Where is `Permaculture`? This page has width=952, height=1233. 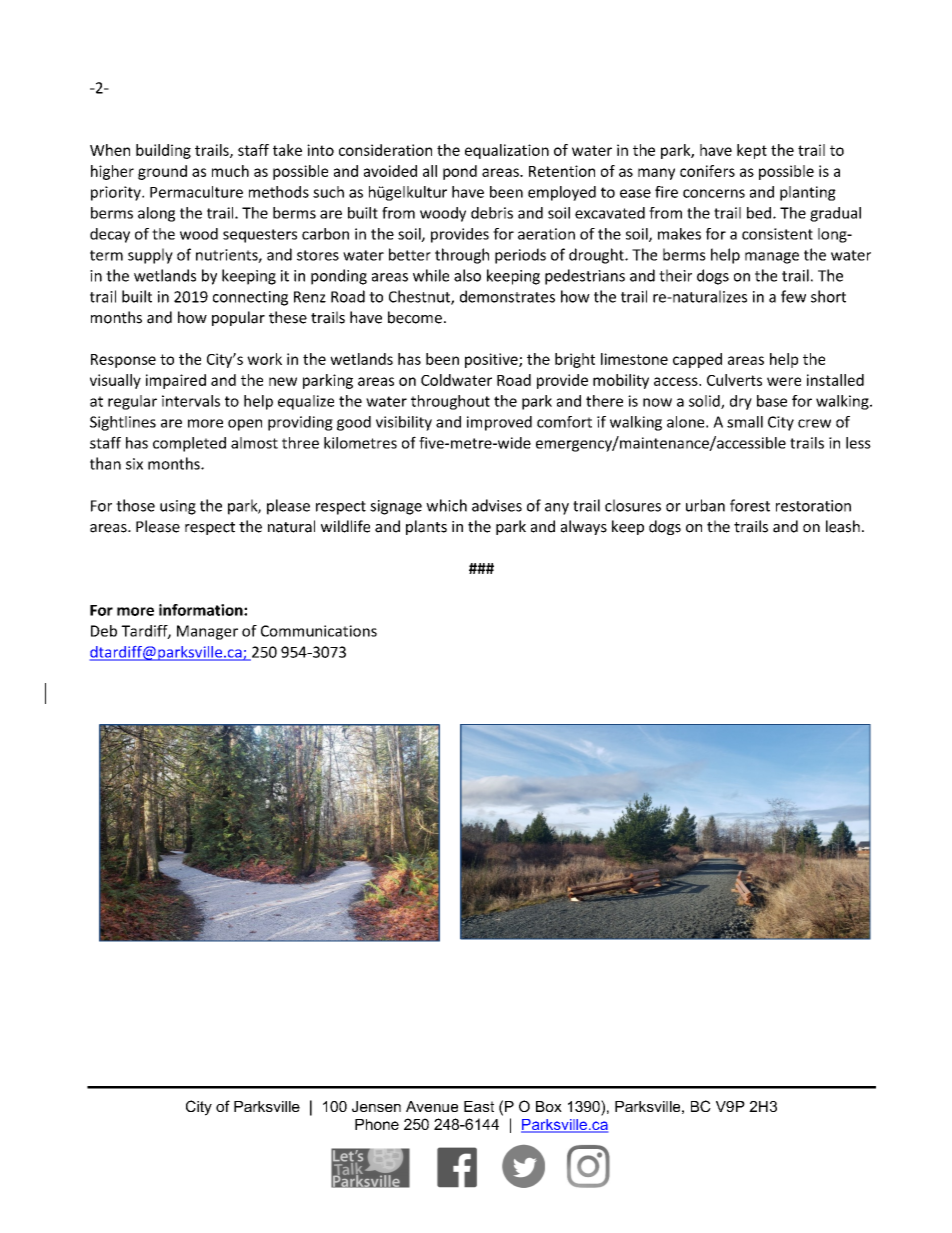 Permaculture is located at coordinates (196, 192).
